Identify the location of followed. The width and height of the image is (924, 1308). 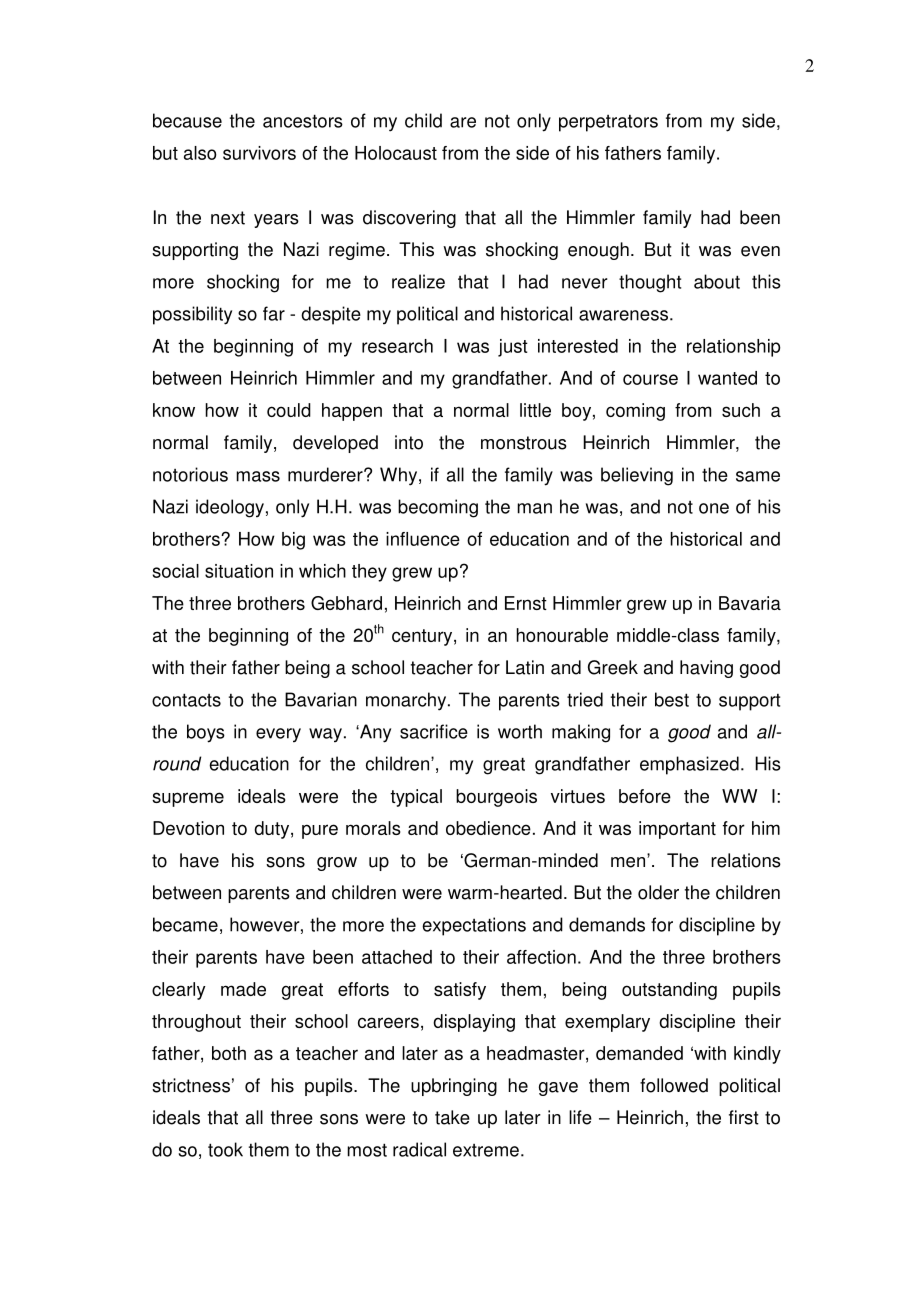
(674, 1085).
